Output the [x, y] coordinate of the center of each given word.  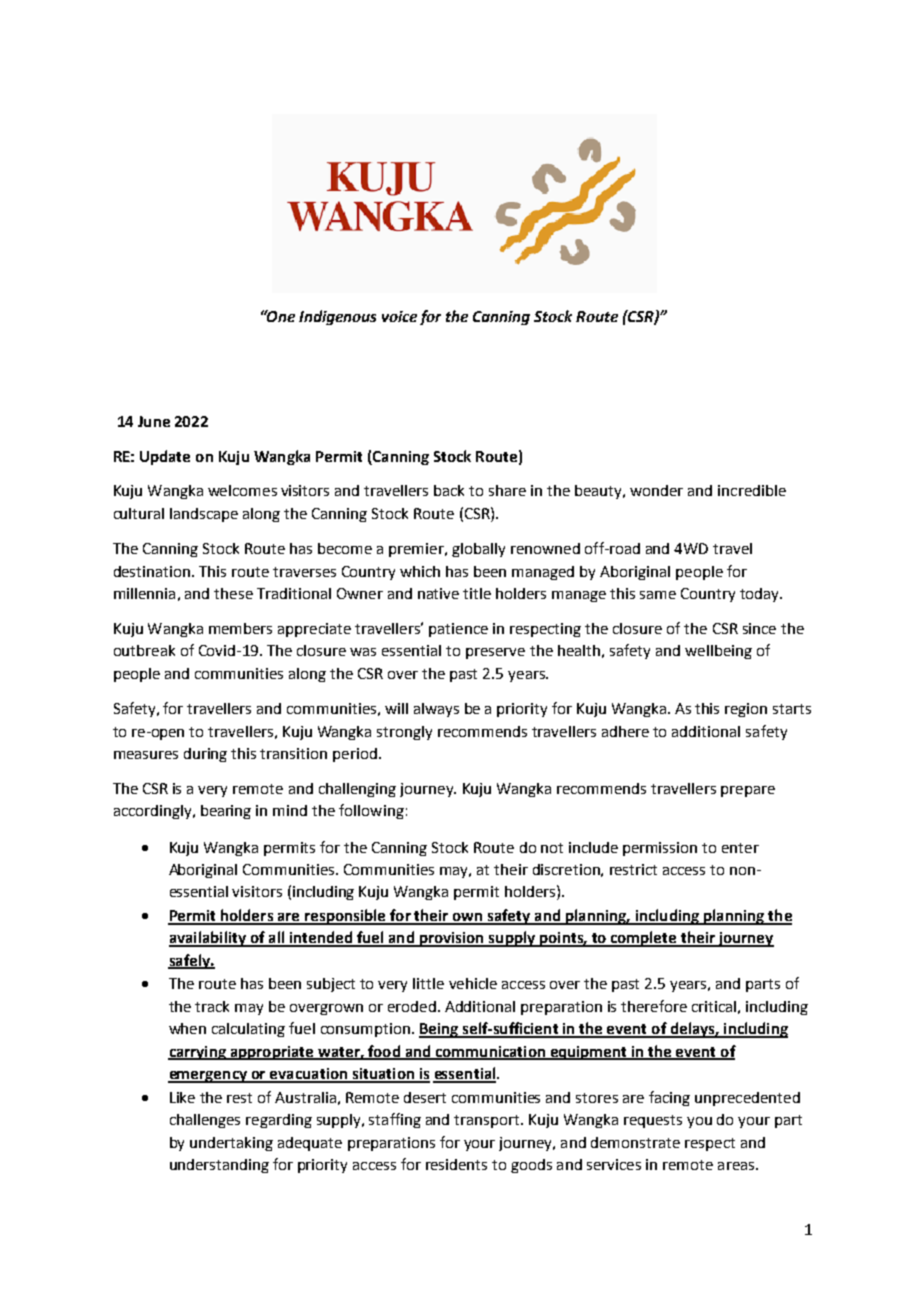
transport [488, 1121]
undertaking [231, 1144]
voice [399, 316]
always [436, 710]
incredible [752, 490]
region [746, 710]
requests [653, 1121]
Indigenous [337, 317]
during [205, 755]
